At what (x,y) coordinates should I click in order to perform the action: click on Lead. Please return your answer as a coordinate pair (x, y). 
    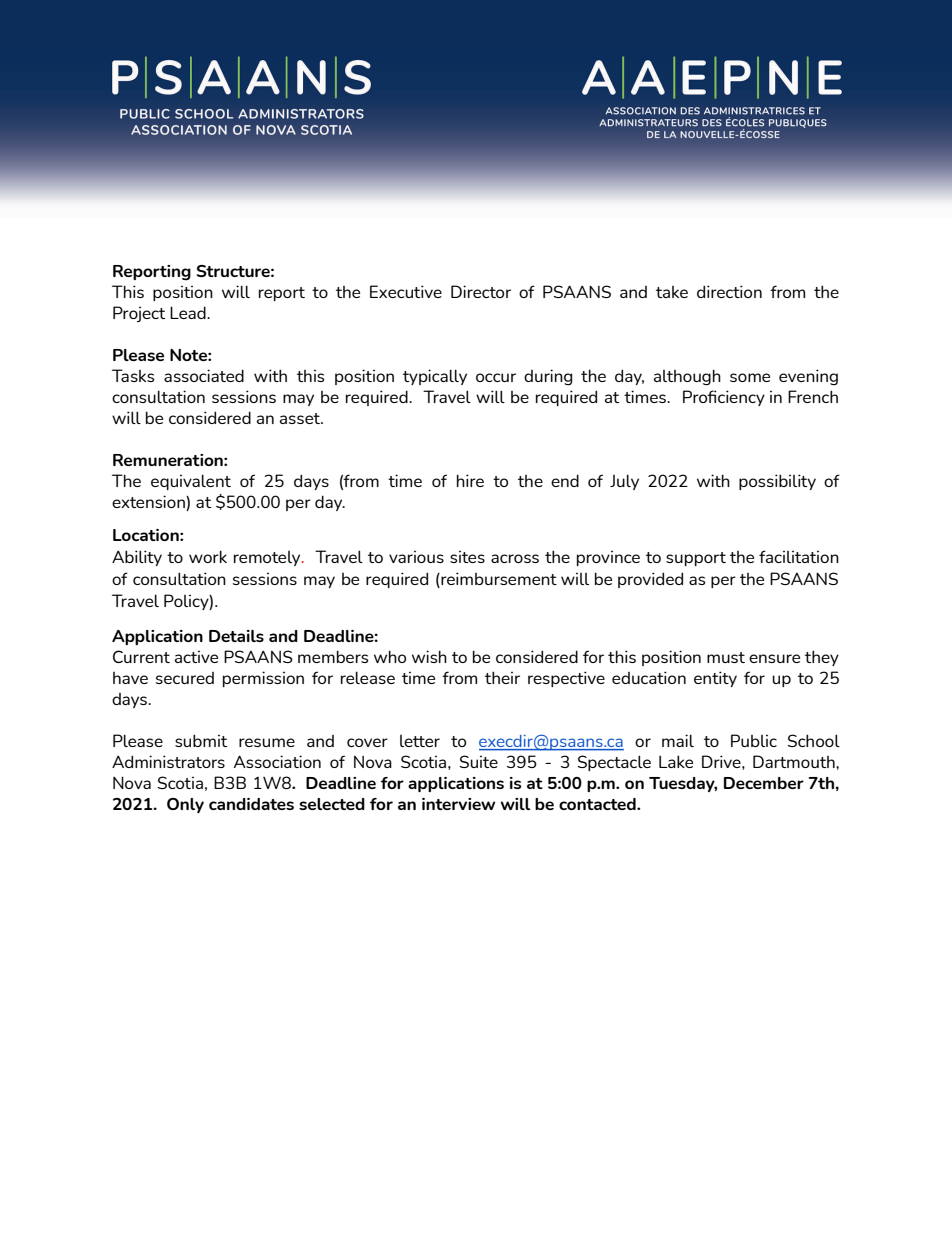
    Looking at the image, I should click on (189, 312).
